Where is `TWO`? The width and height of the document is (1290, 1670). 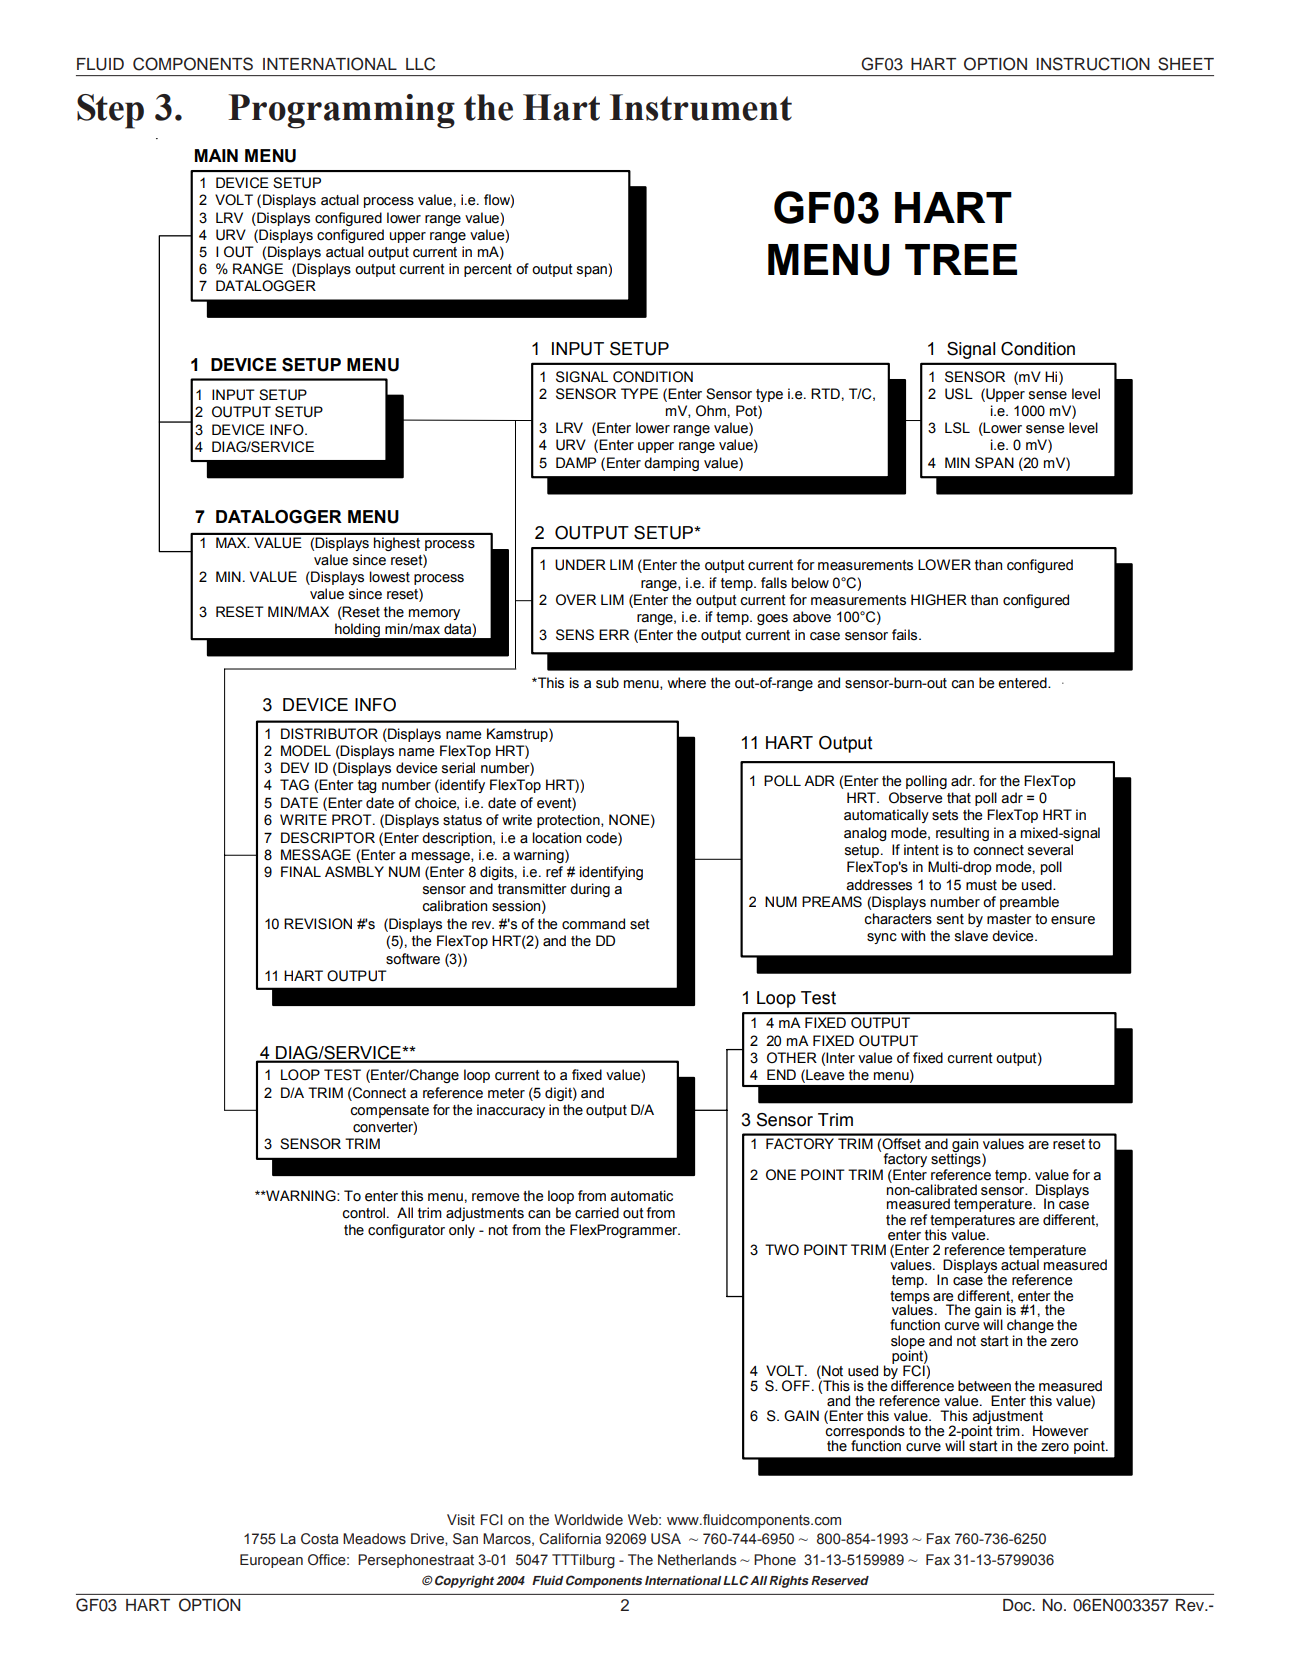 TWO is located at coordinates (782, 1250).
